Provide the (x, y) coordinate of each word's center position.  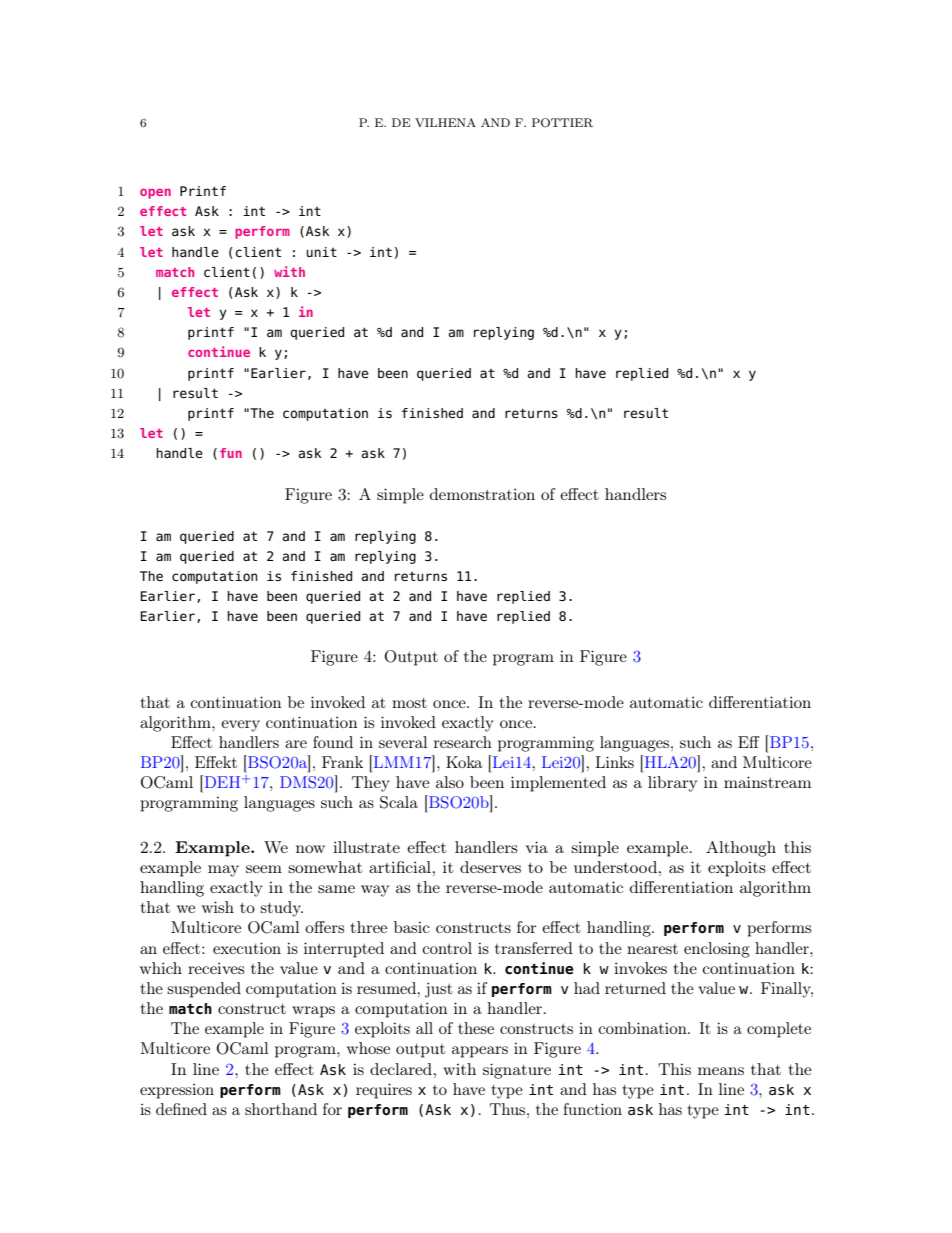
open (155, 193)
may (223, 871)
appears (480, 1052)
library (672, 784)
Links (615, 762)
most (409, 703)
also (450, 782)
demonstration (482, 494)
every (240, 726)
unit (321, 252)
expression (177, 1091)
